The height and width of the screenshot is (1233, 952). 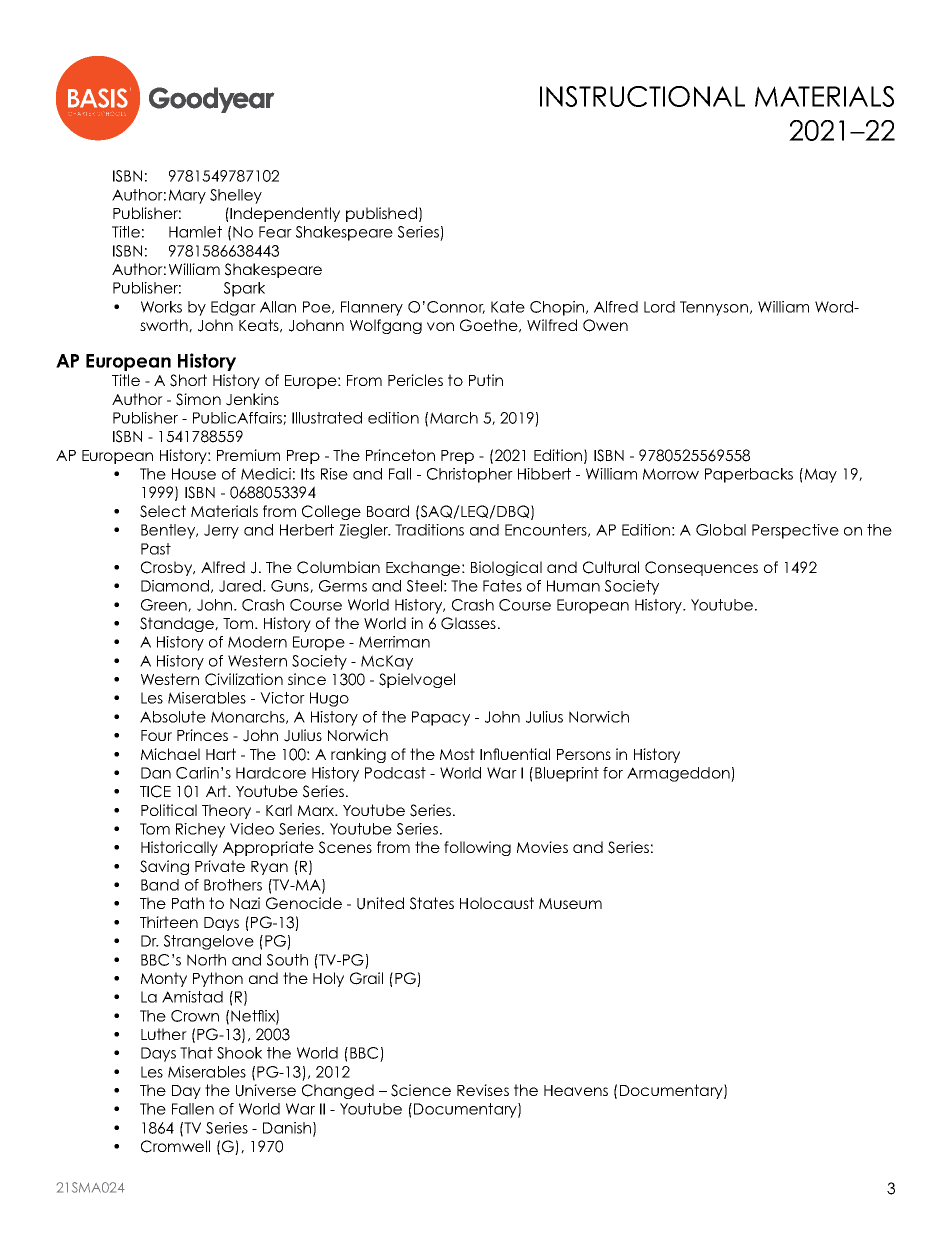 I want to click on Consequences, so click(x=701, y=568).
